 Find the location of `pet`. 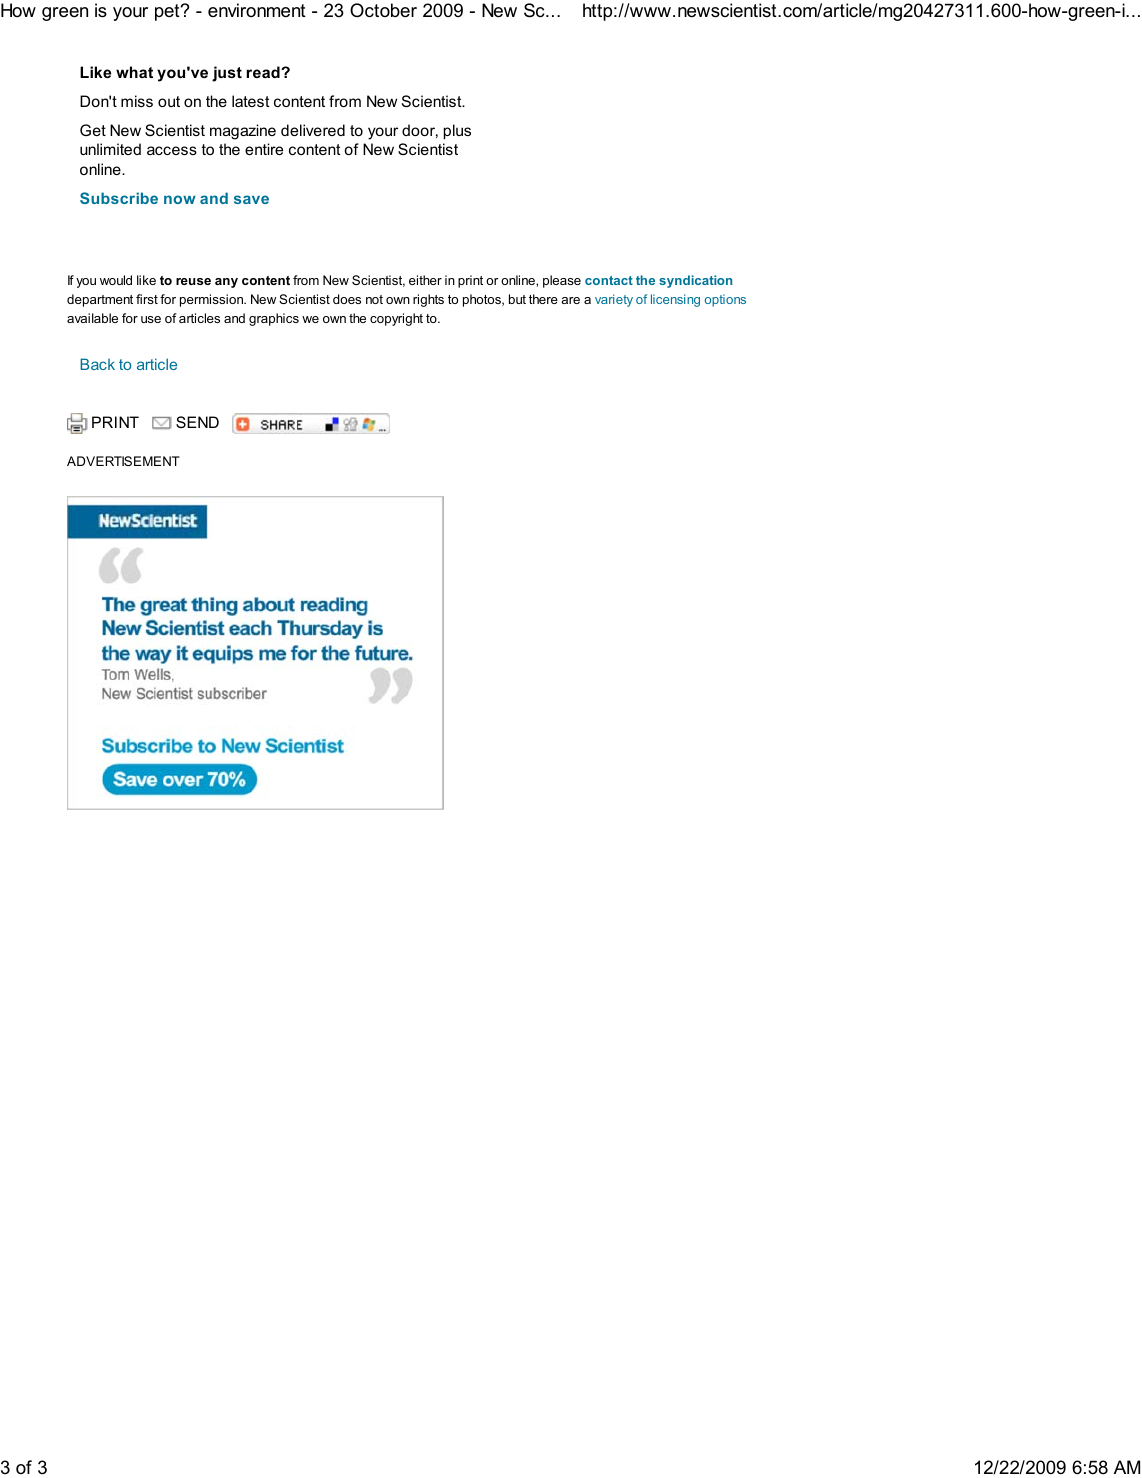

pet is located at coordinates (168, 12).
